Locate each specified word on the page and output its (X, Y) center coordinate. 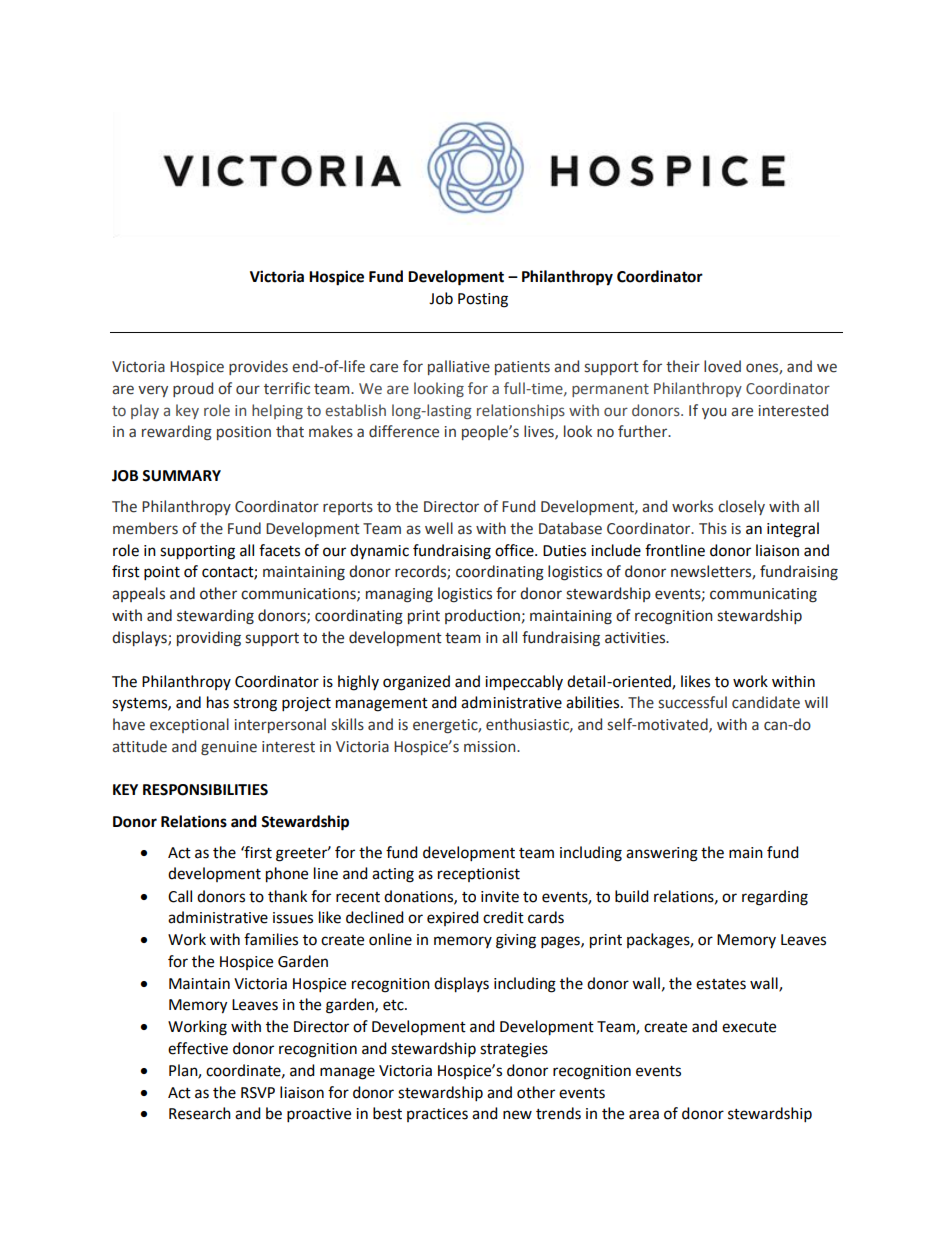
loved (722, 366)
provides (258, 367)
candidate (766, 702)
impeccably (524, 683)
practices (437, 1115)
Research (200, 1113)
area (644, 1115)
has (218, 702)
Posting (483, 300)
